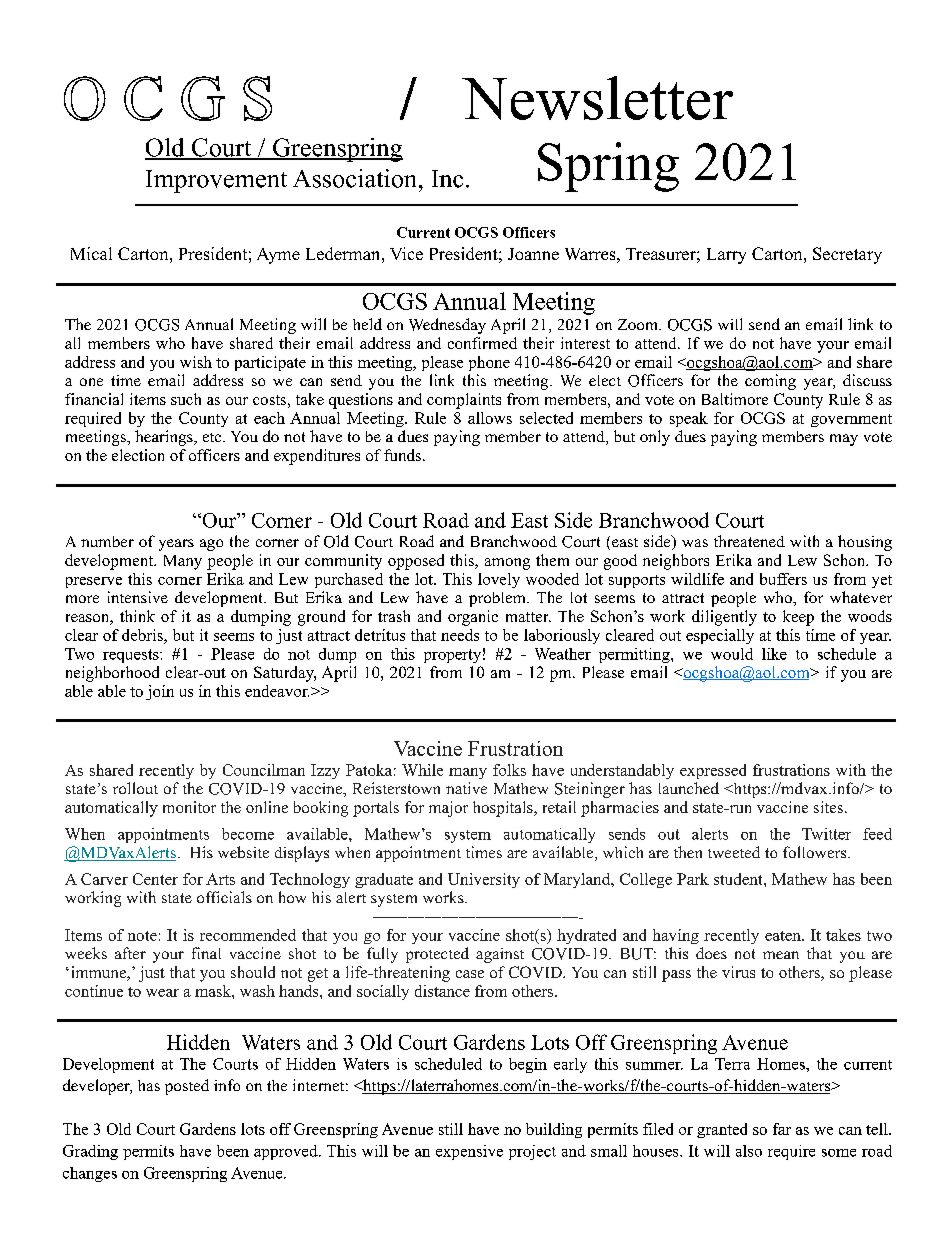  Describe the element at coordinates (216, 181) in the screenshot. I see `Improvement` at that location.
